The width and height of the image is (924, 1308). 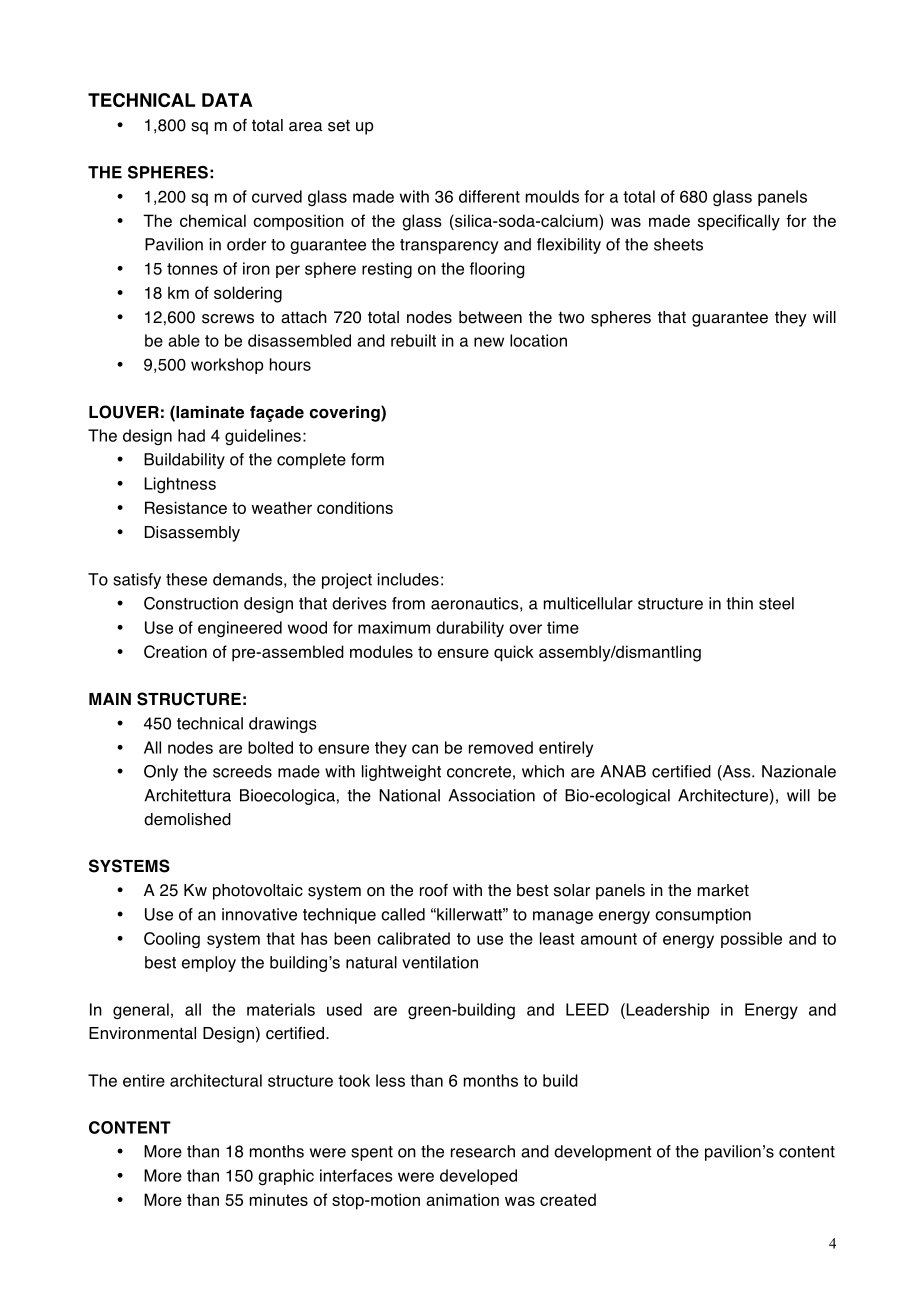 I want to click on Lightness, so click(x=180, y=485).
